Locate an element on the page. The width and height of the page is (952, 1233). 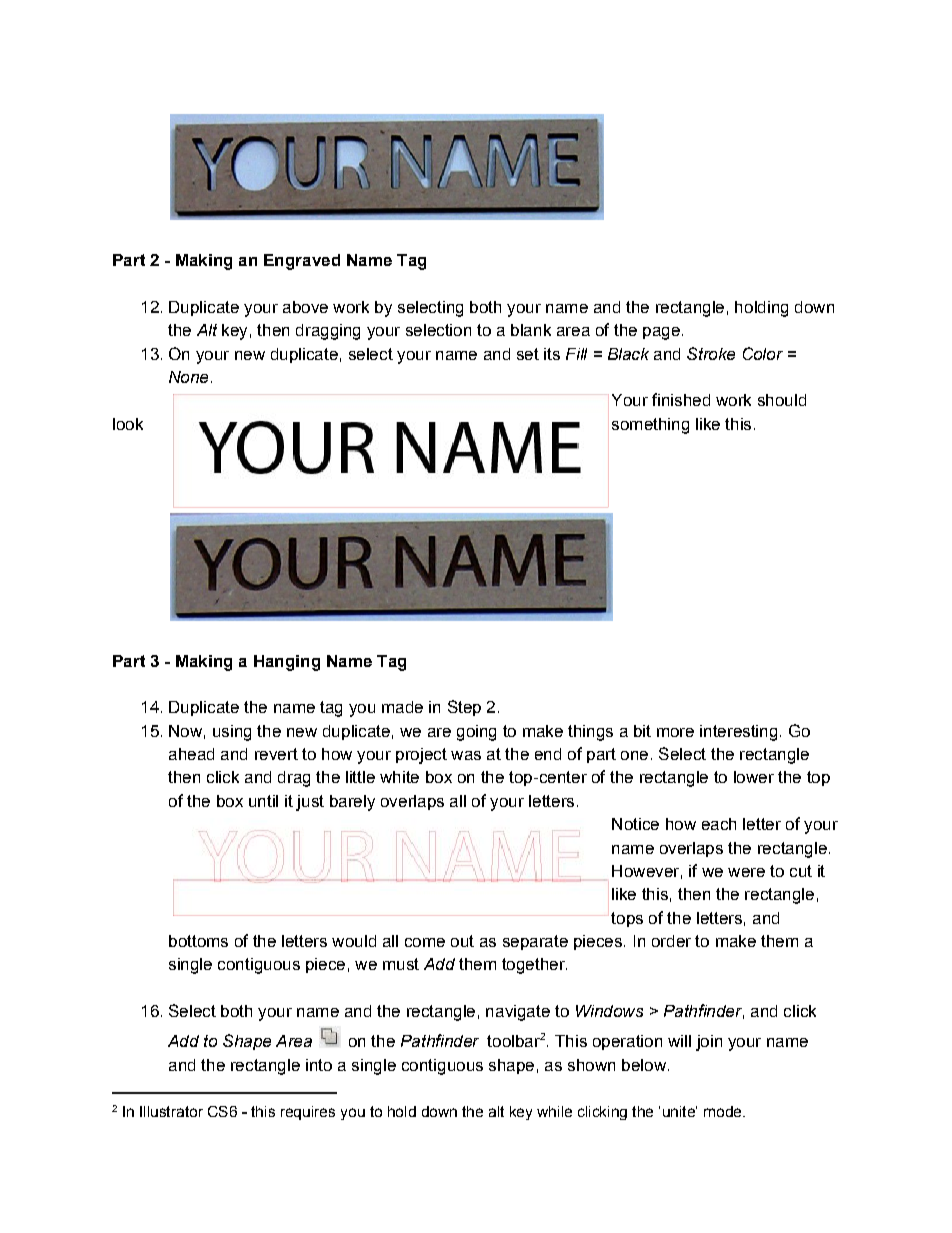
using is located at coordinates (232, 733).
